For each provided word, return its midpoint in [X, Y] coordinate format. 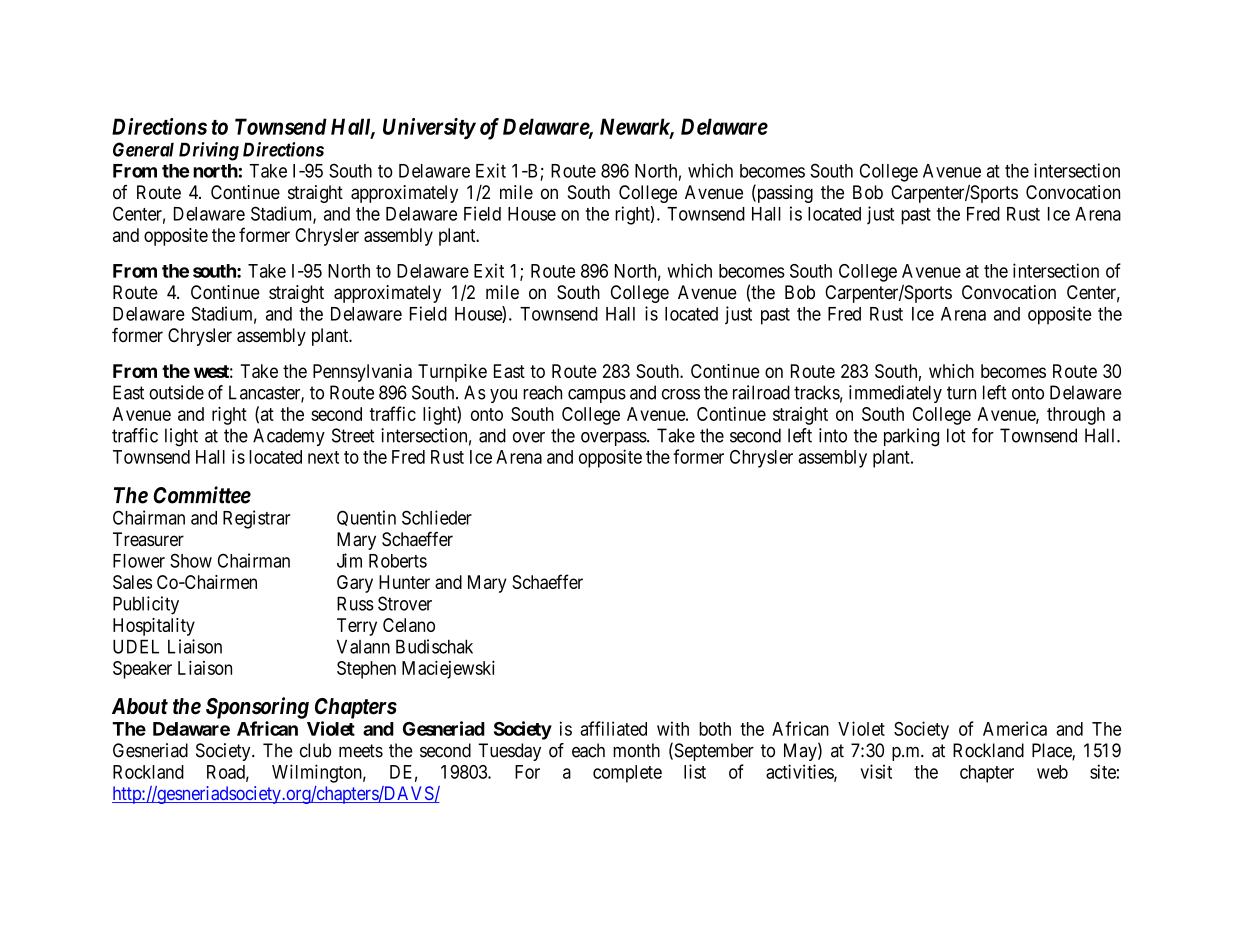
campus [597, 396]
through [1076, 416]
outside [176, 392]
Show [191, 560]
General [143, 149]
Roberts [398, 561]
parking [911, 437]
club [315, 750]
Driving [209, 151]
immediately [895, 394]
